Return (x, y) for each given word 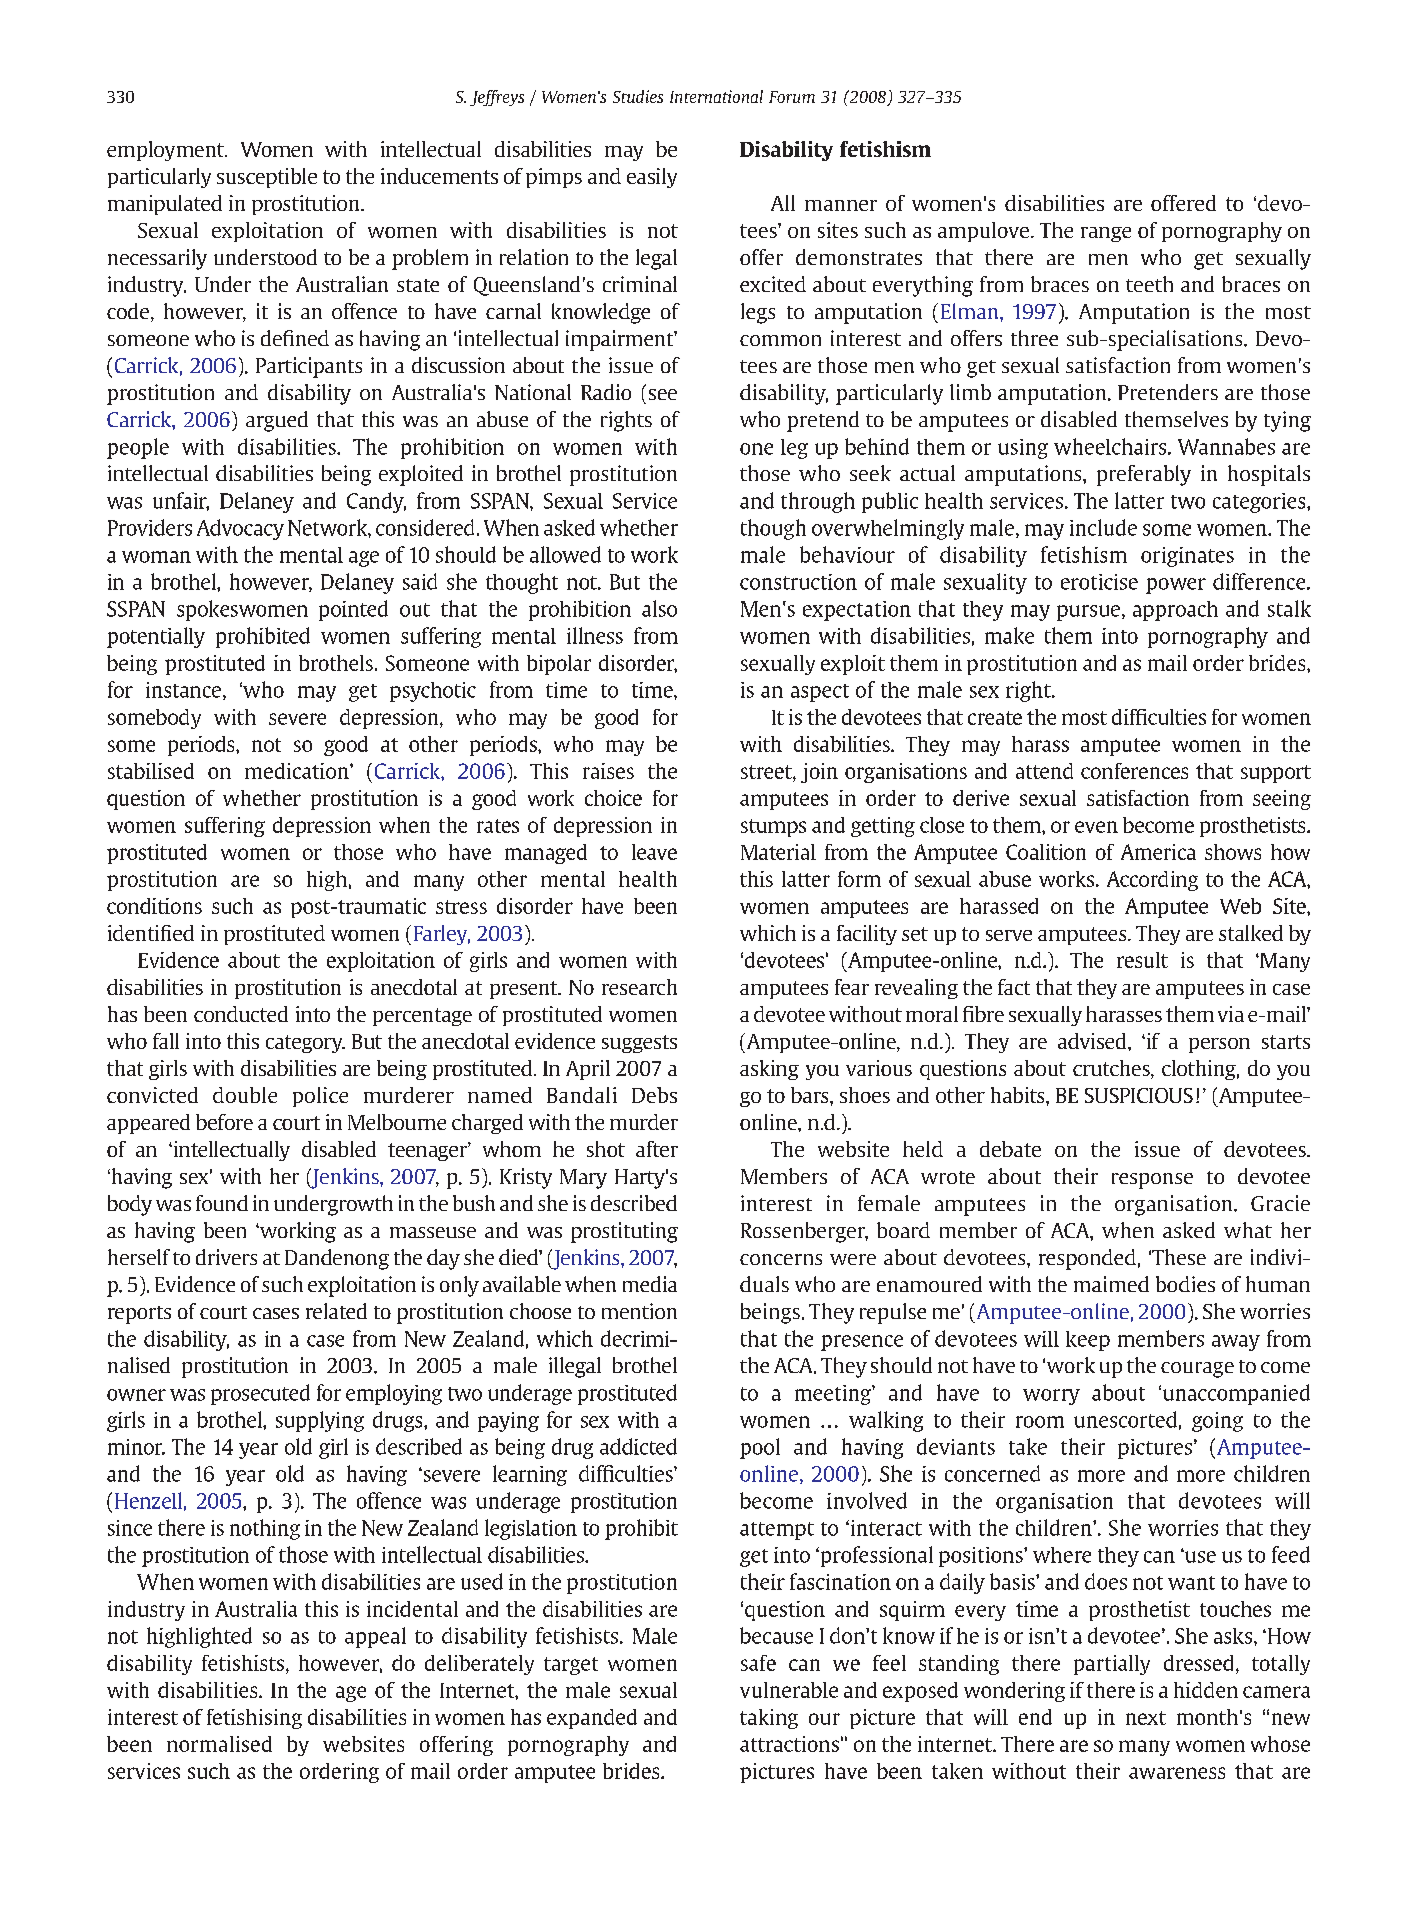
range (1106, 234)
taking (769, 1719)
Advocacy (240, 529)
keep (1088, 1341)
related (336, 1311)
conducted (241, 1014)
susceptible (267, 178)
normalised (219, 1744)
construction (798, 582)
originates (1187, 557)
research (639, 987)
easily (652, 178)
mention (639, 1311)
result (1142, 960)
